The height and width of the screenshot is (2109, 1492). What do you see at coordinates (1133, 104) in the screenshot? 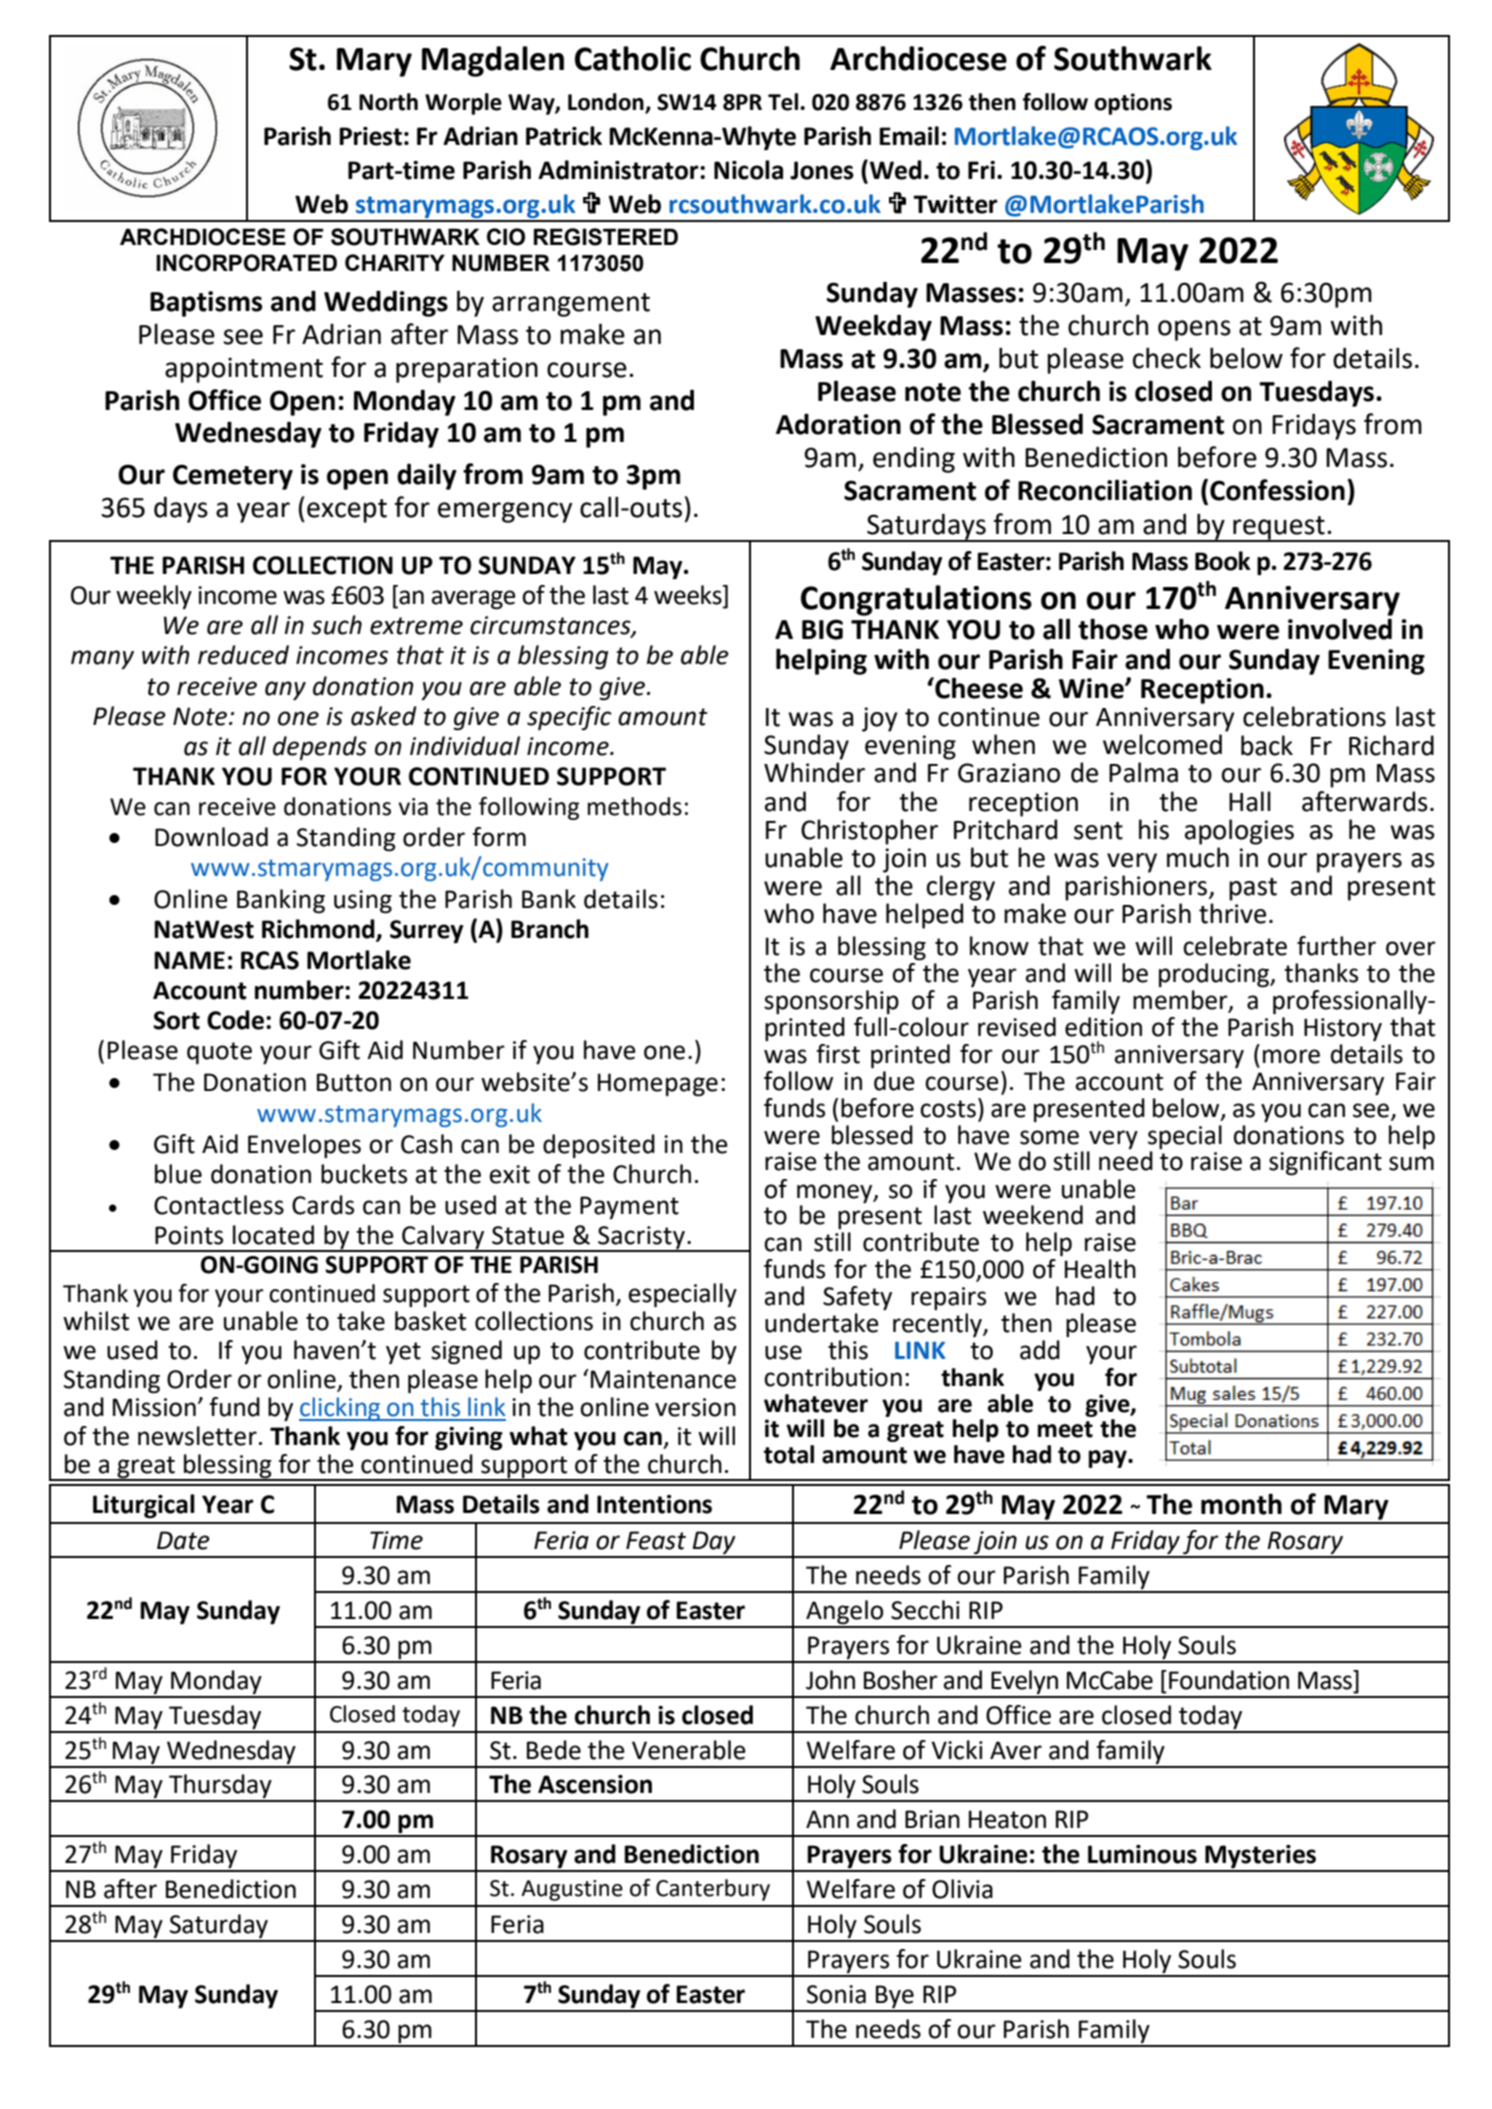
I see `options` at bounding box center [1133, 104].
